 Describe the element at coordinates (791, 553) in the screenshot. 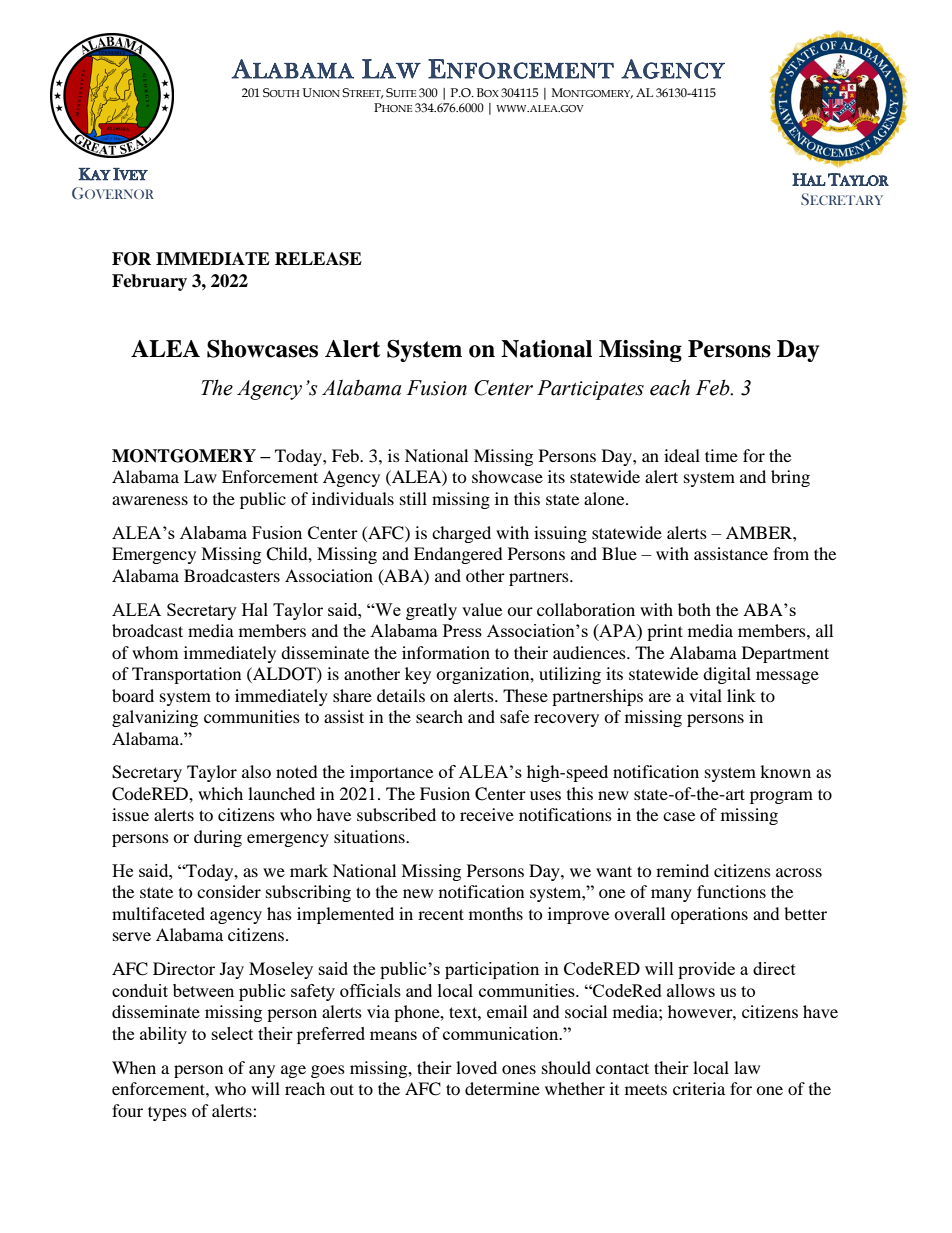

I see `from` at that location.
